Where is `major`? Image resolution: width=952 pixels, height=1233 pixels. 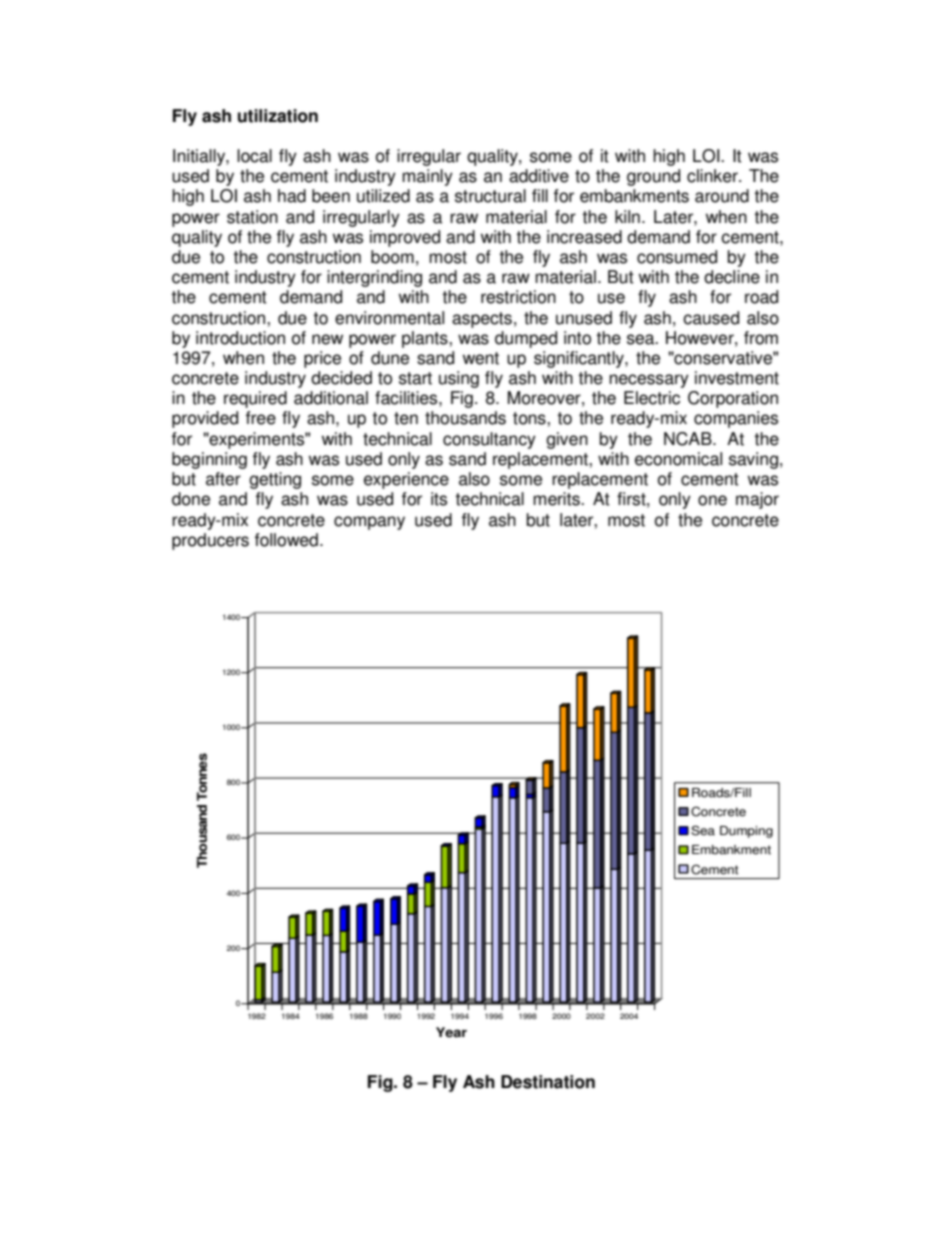 major is located at coordinates (757, 500).
